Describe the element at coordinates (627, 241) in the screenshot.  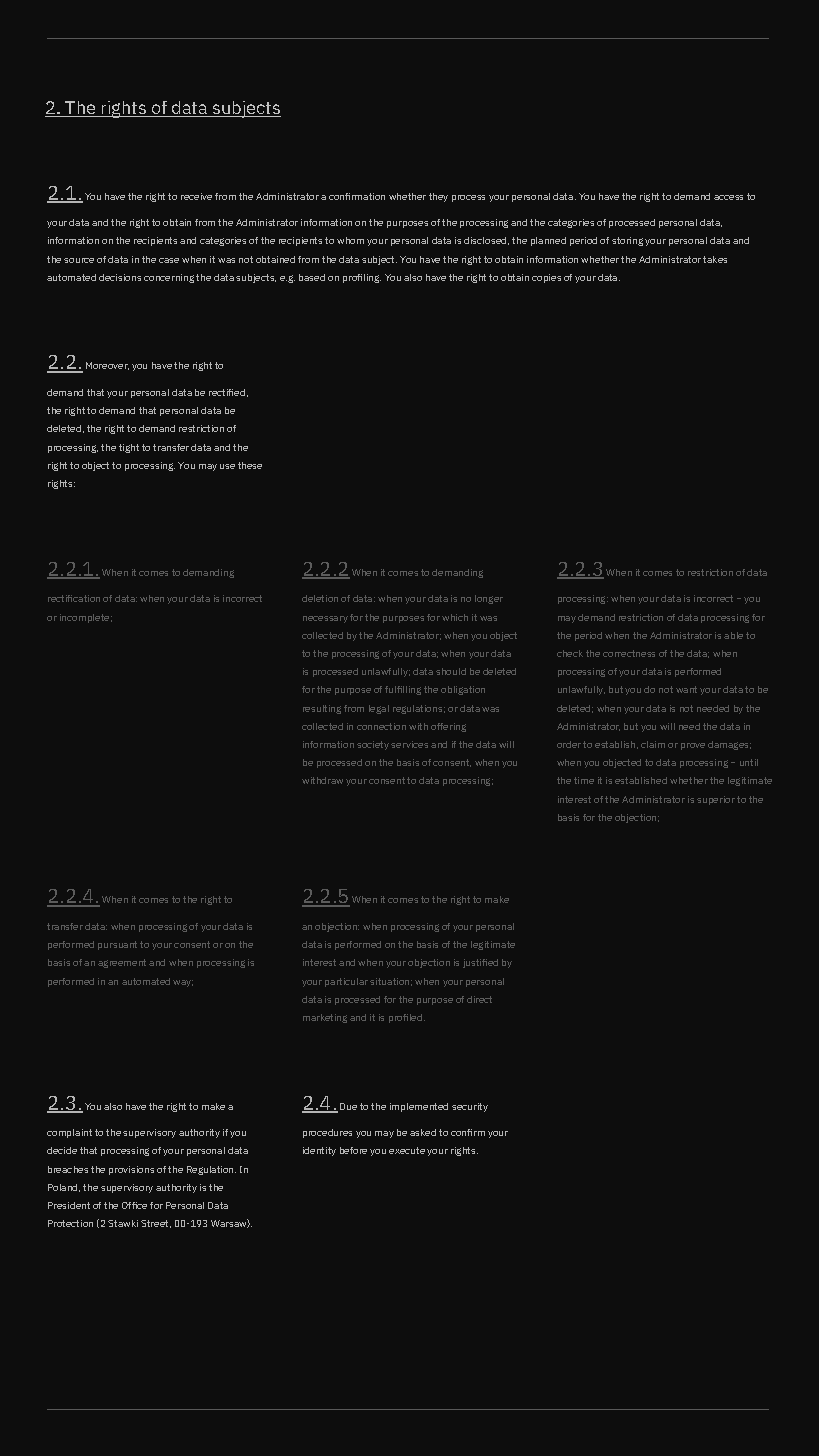
I see `storing` at that location.
